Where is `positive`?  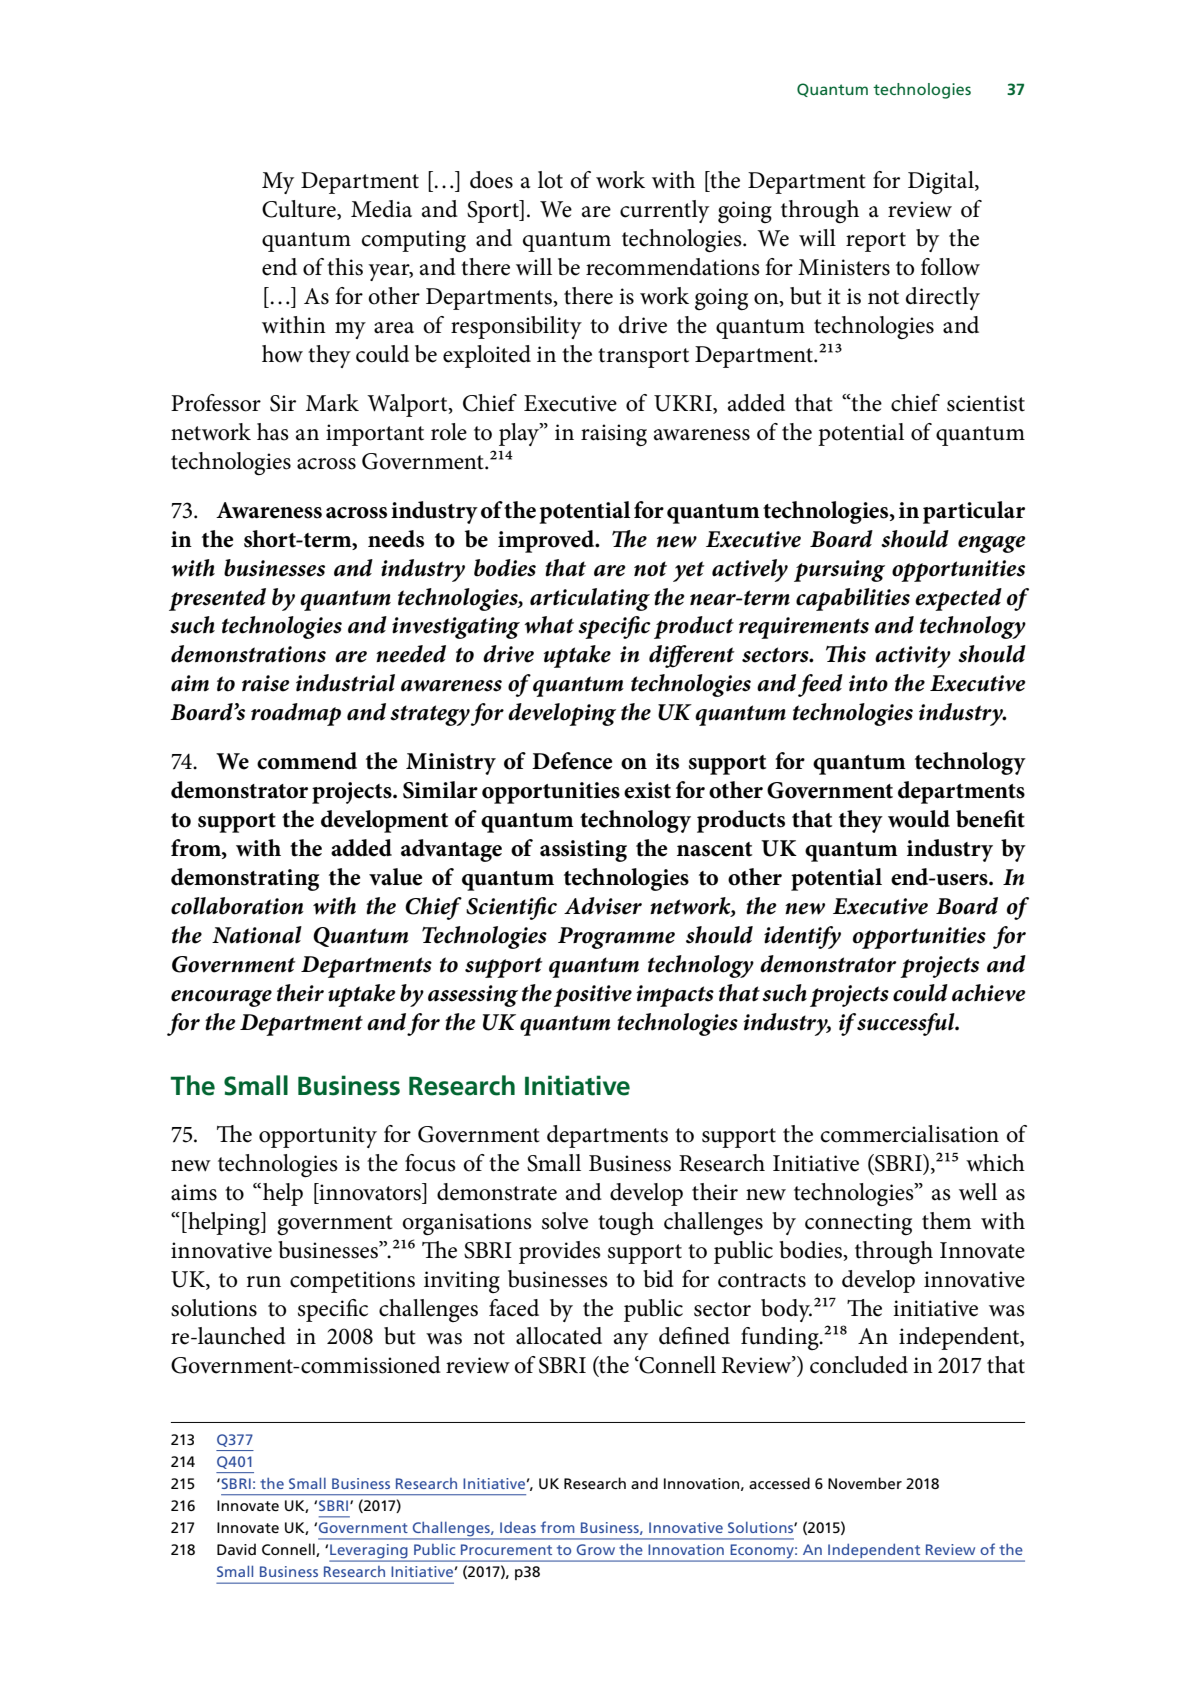 positive is located at coordinates (593, 996).
